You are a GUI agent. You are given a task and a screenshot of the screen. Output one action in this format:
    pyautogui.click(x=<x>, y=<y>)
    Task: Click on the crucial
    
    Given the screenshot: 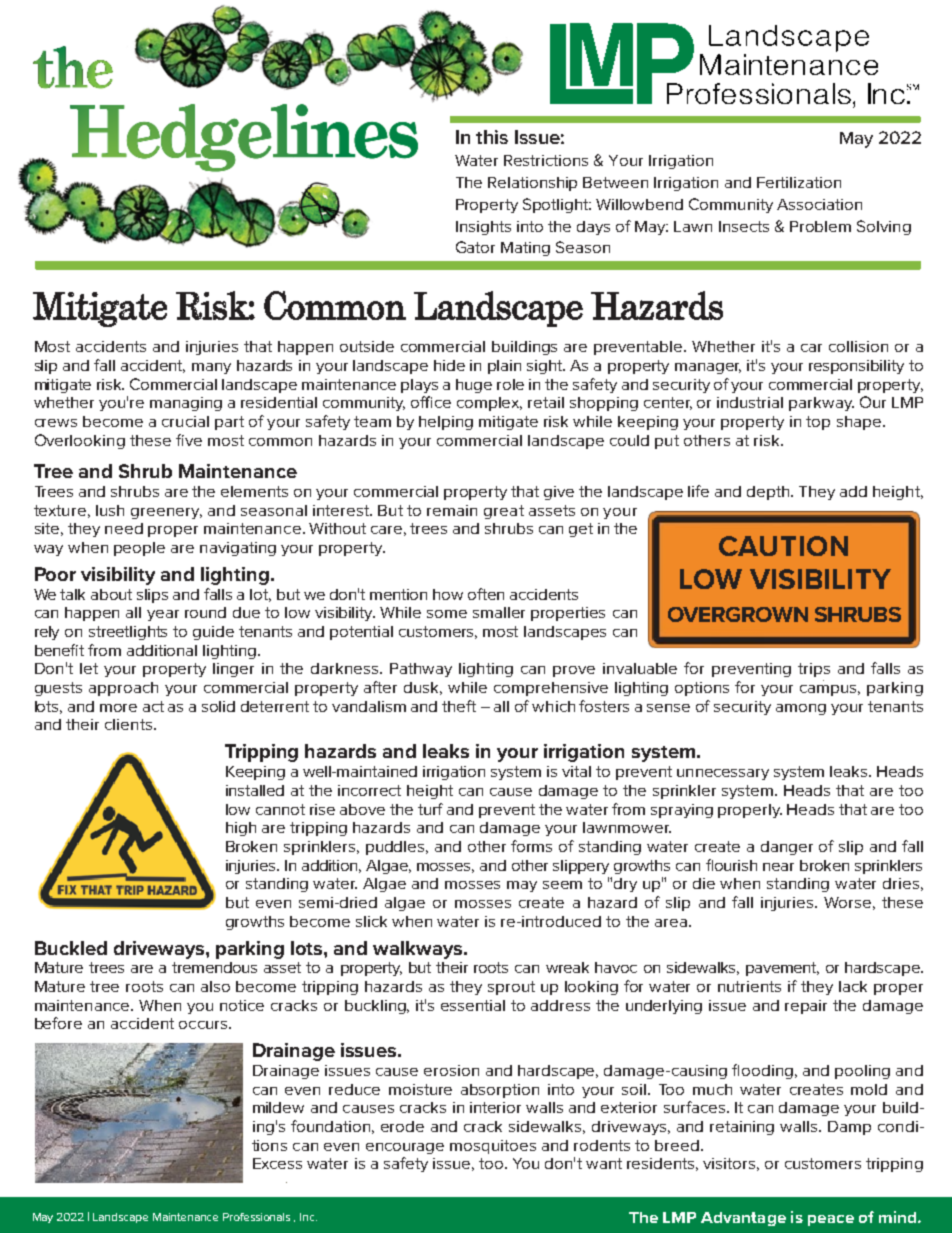 What is the action you would take?
    pyautogui.click(x=185, y=421)
